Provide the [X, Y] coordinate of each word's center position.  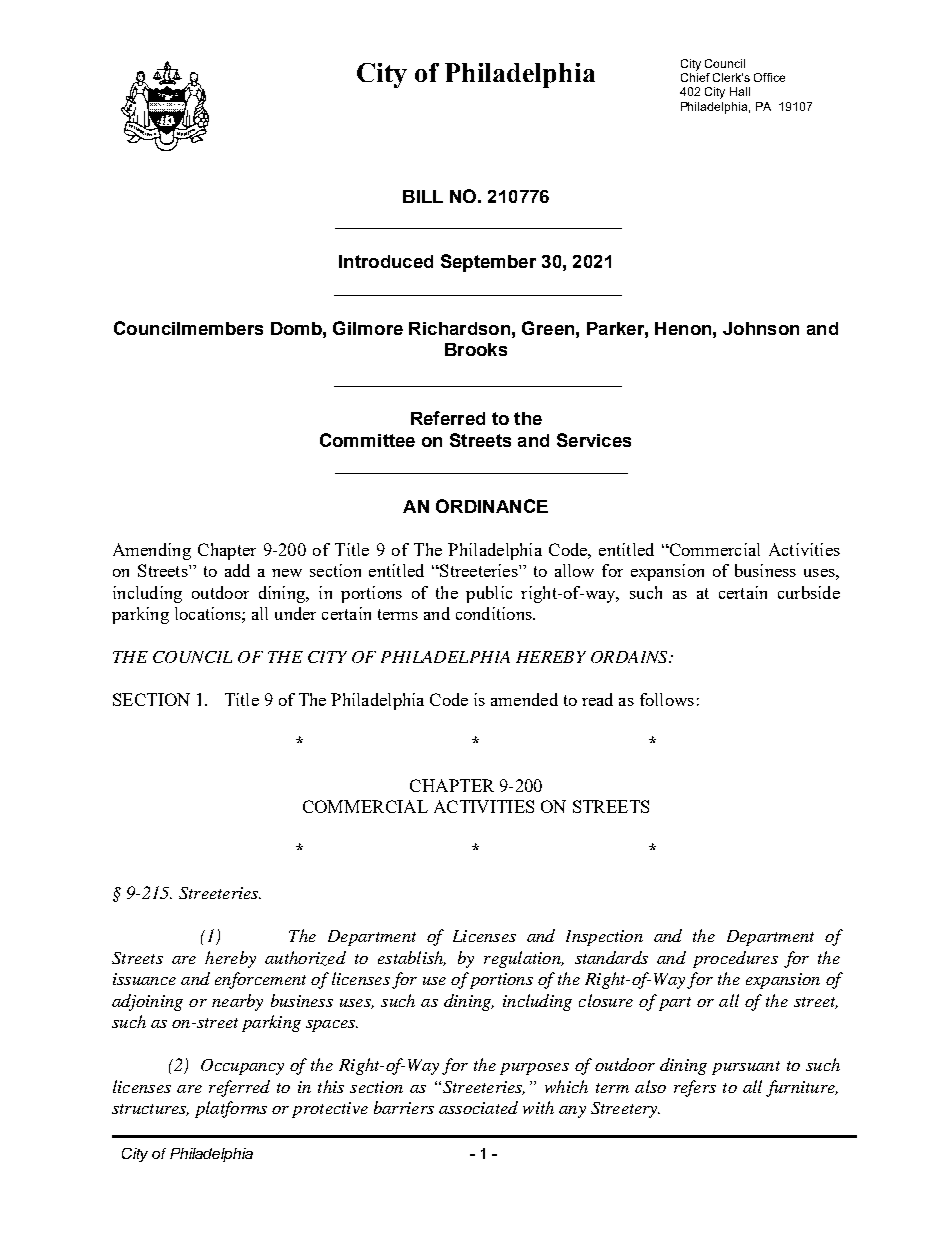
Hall [740, 91]
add [237, 570]
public [489, 594]
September [488, 263]
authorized [305, 958]
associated [478, 1107]
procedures [735, 959]
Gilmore [368, 328]
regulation [523, 959]
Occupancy [242, 1067]
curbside [809, 592]
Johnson [761, 328]
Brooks [476, 349]
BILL [423, 196]
